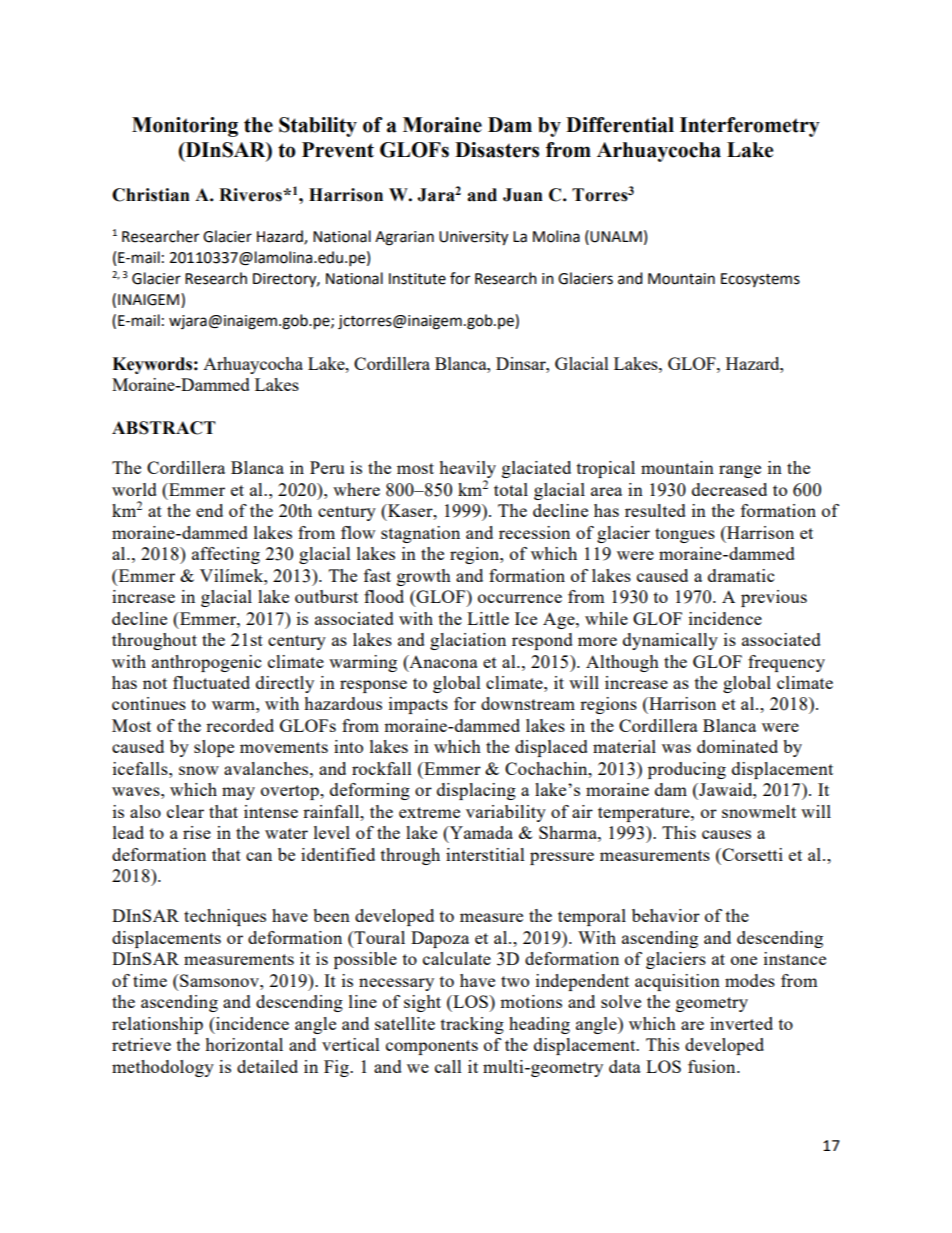 This screenshot has width=952, height=1233. I want to click on Disasters, so click(497, 150).
